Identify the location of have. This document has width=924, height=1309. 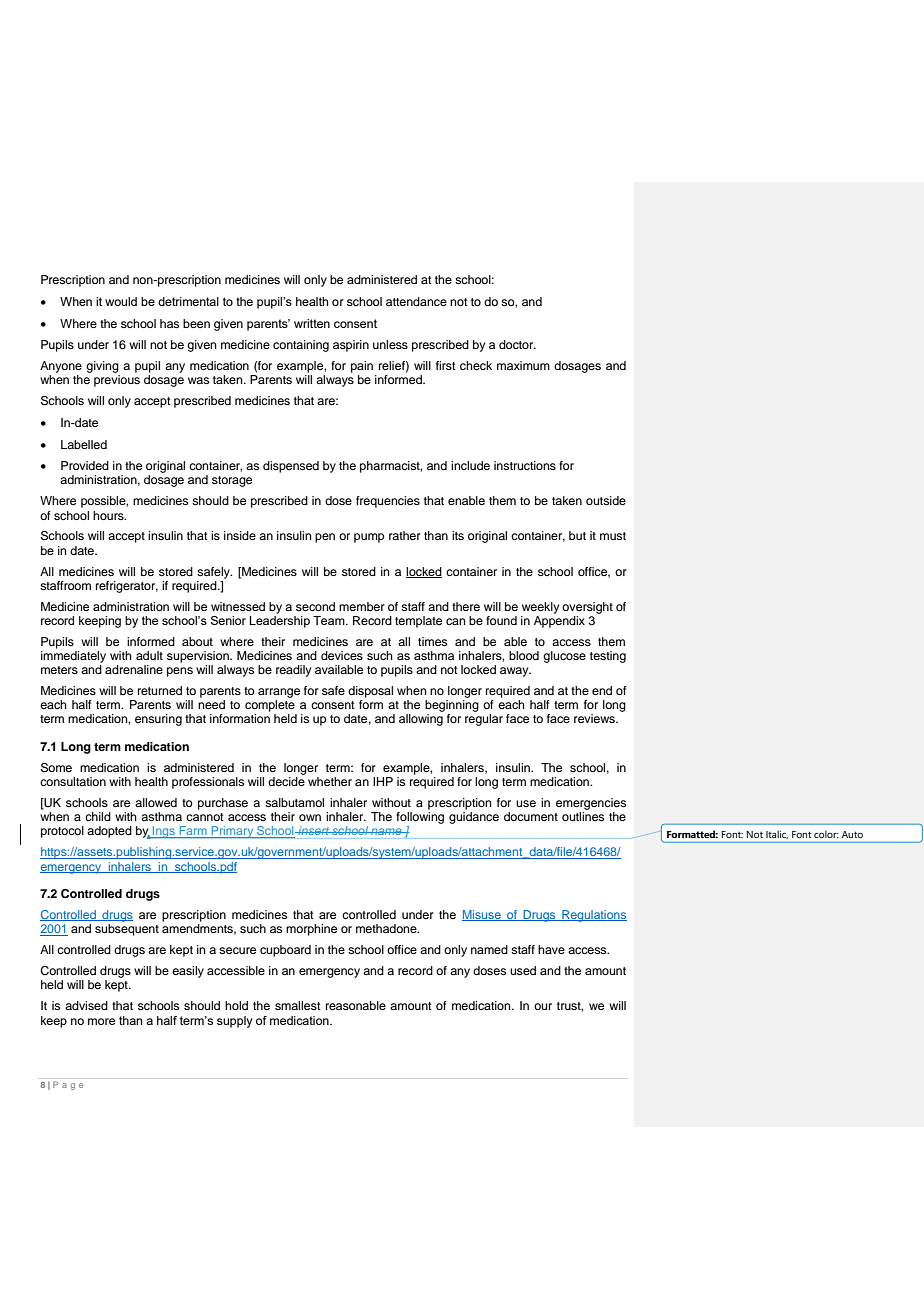
(551, 949).
